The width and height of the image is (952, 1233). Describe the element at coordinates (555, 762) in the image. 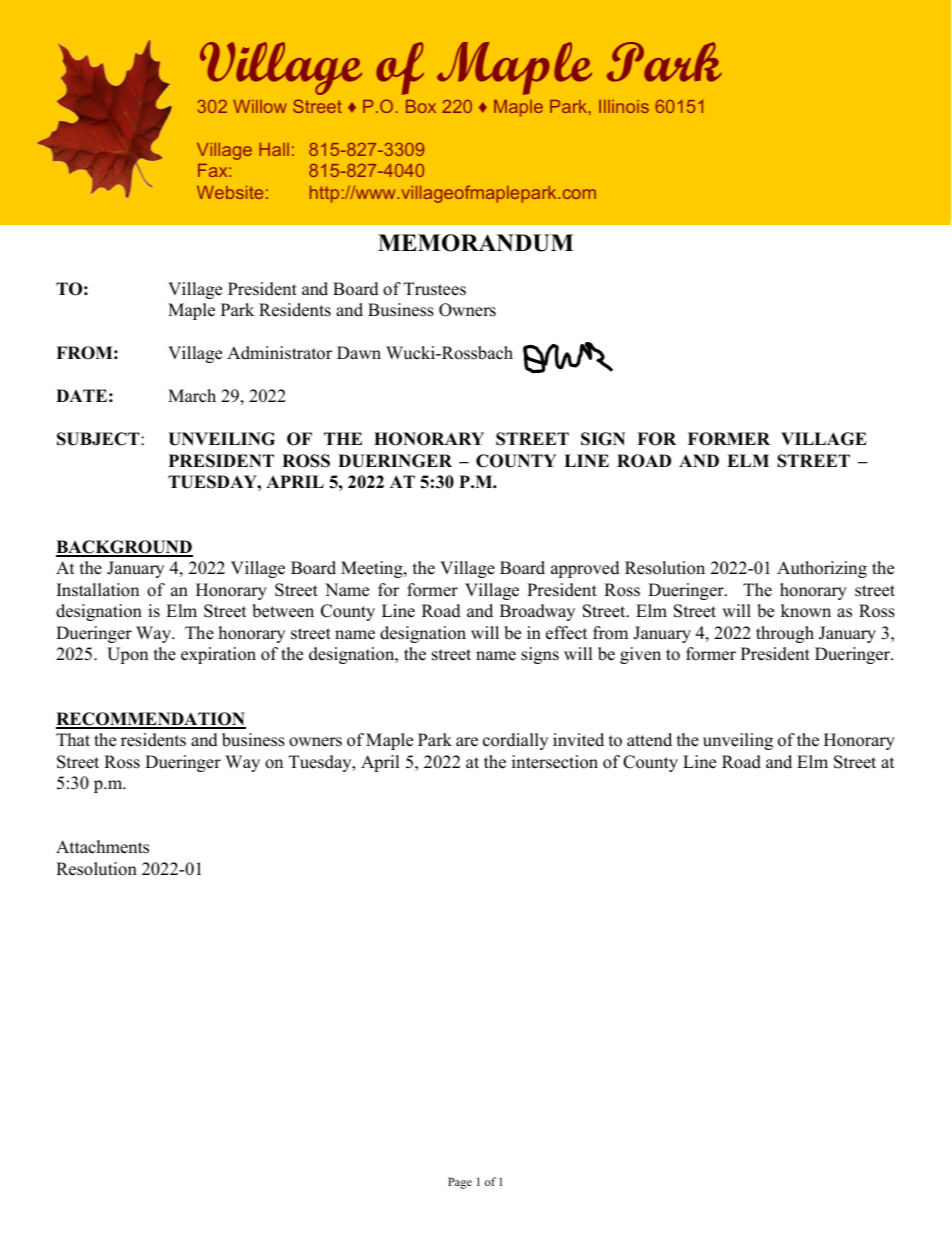

I see `intersection` at that location.
